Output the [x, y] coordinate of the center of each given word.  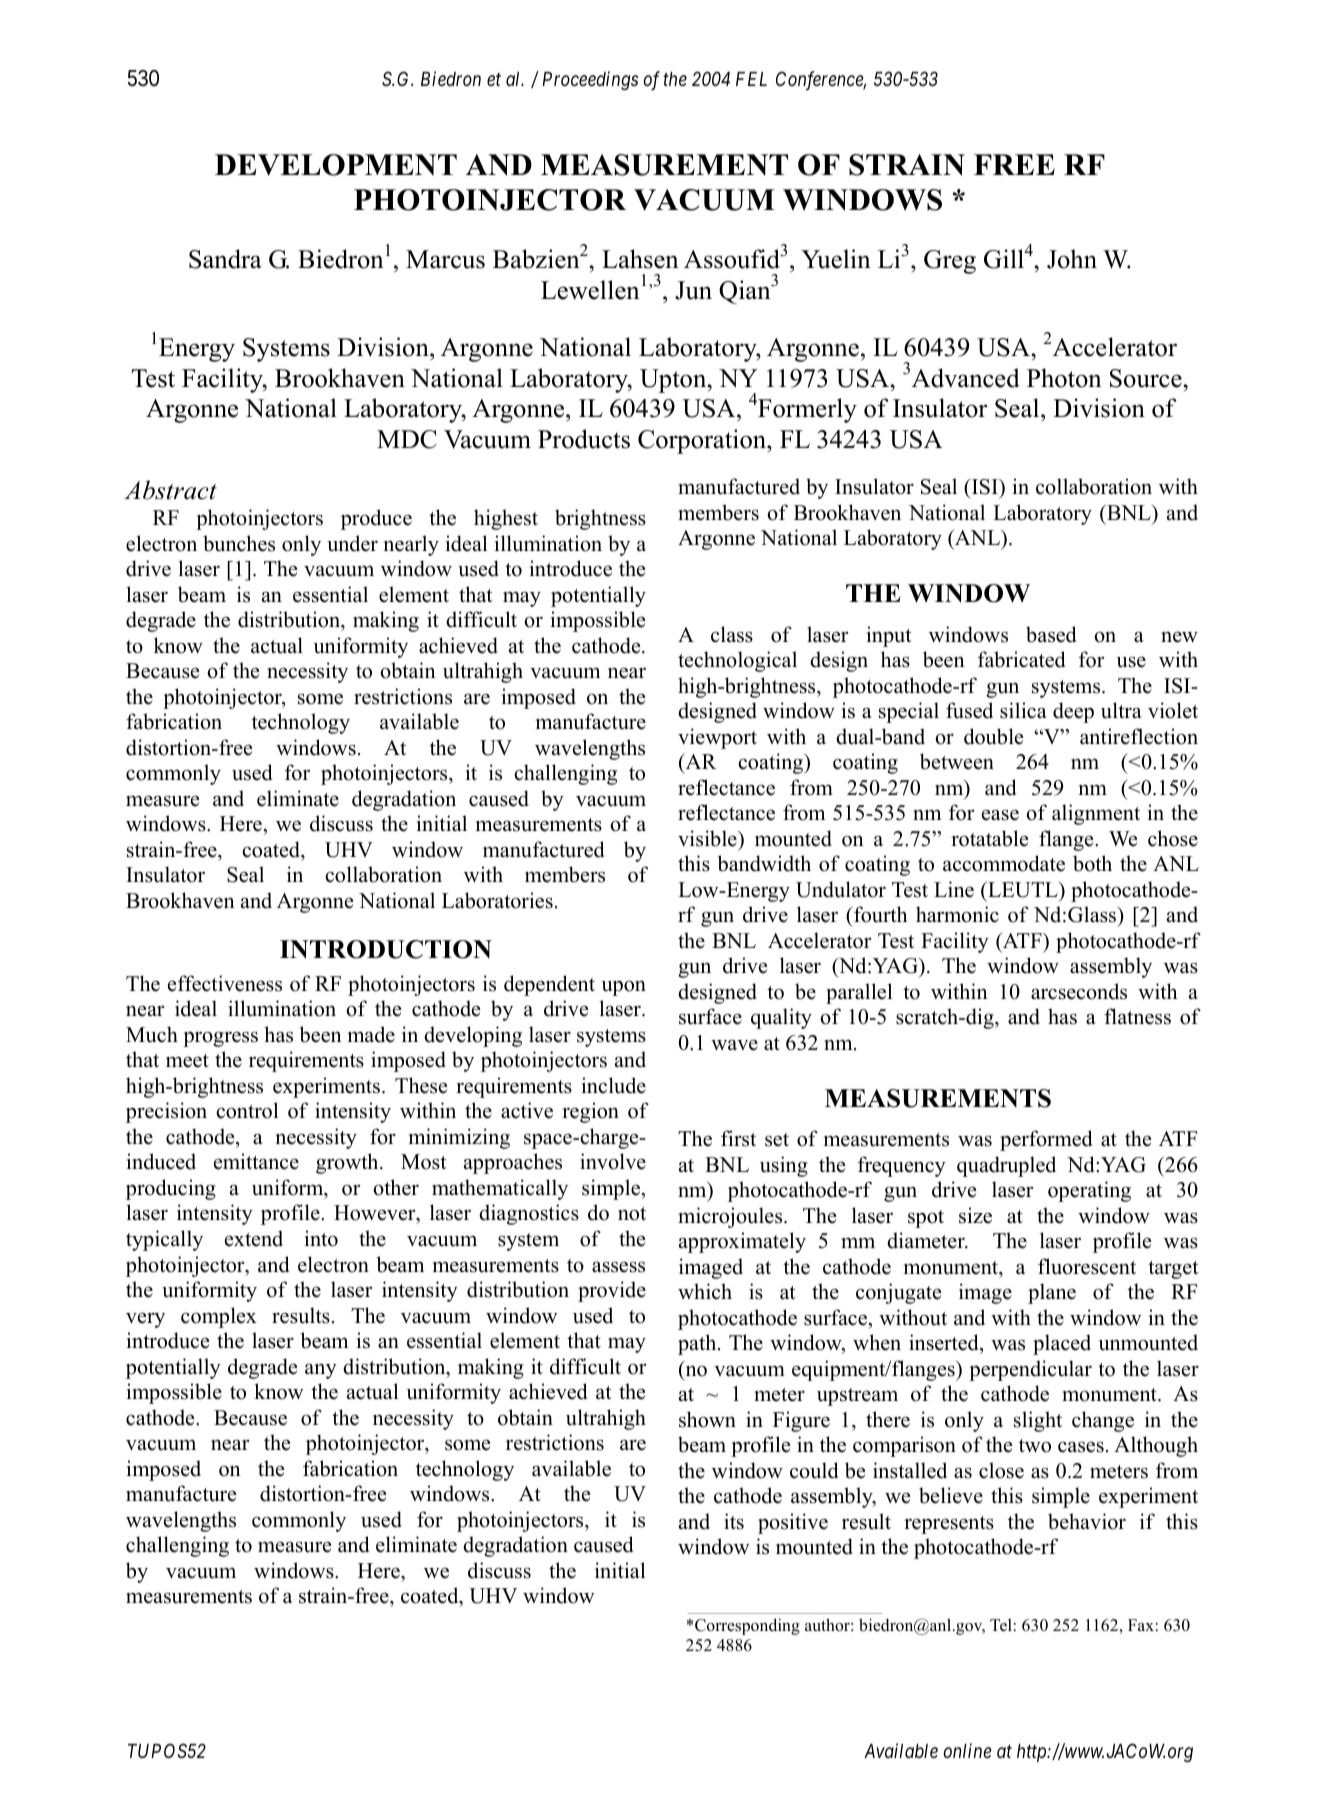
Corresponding [747, 1626]
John [1072, 259]
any [321, 1371]
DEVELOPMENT [336, 165]
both [1092, 863]
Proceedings [590, 80]
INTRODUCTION [386, 949]
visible [708, 838]
